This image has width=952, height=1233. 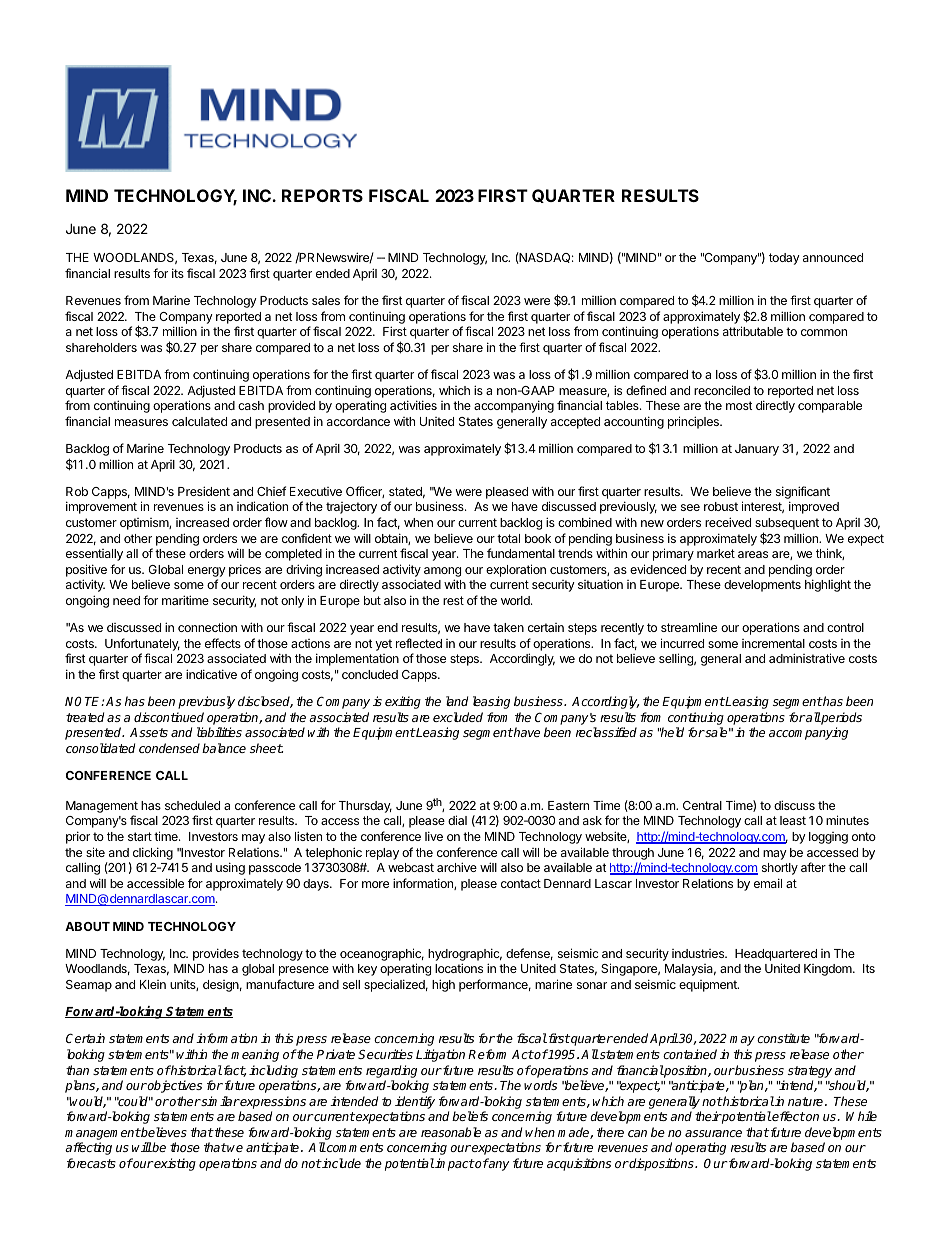 I want to click on administrative, so click(x=807, y=658).
